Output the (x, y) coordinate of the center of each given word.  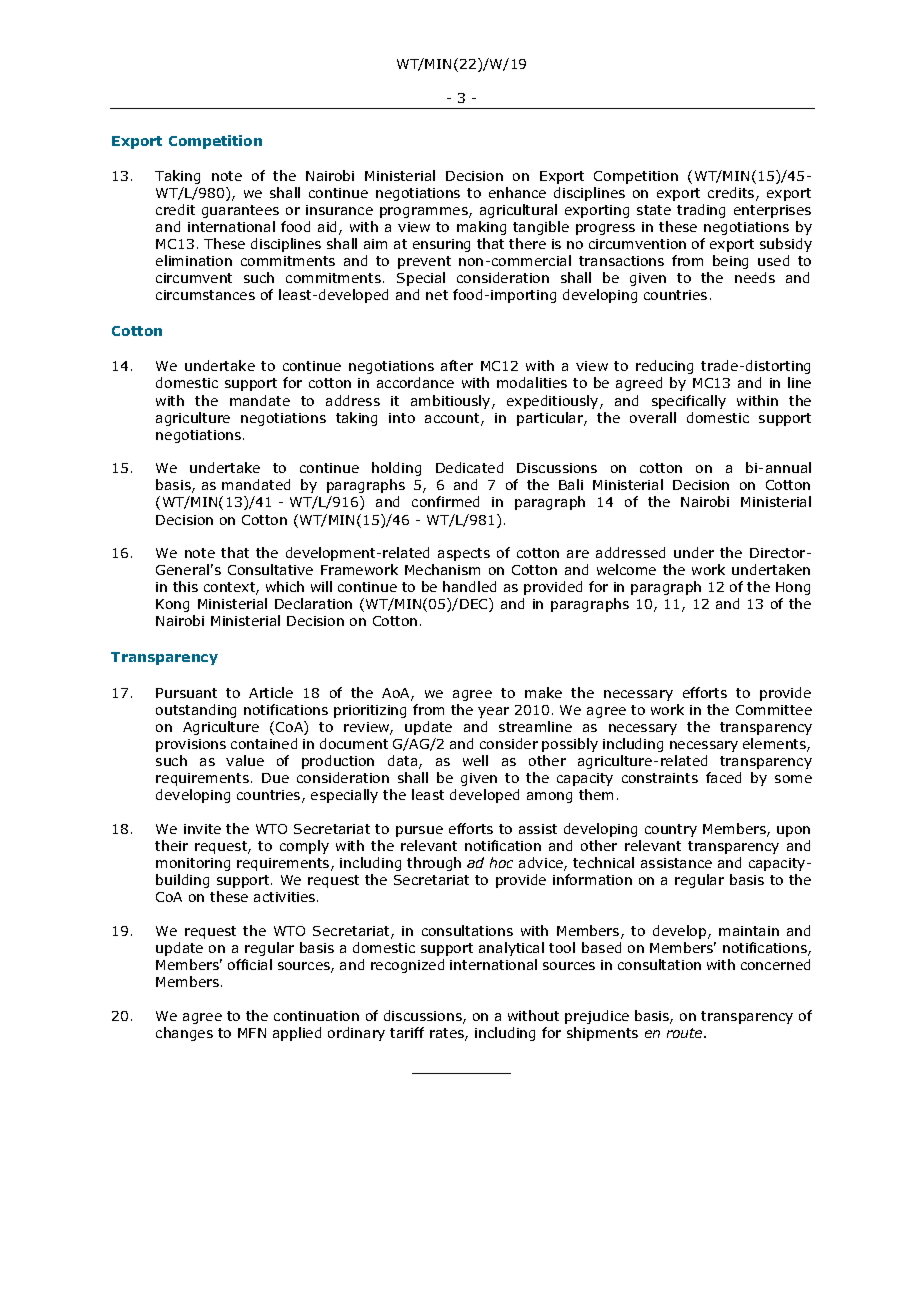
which (285, 586)
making (481, 228)
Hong (793, 588)
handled (469, 586)
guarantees (240, 211)
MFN (252, 1033)
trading (701, 211)
